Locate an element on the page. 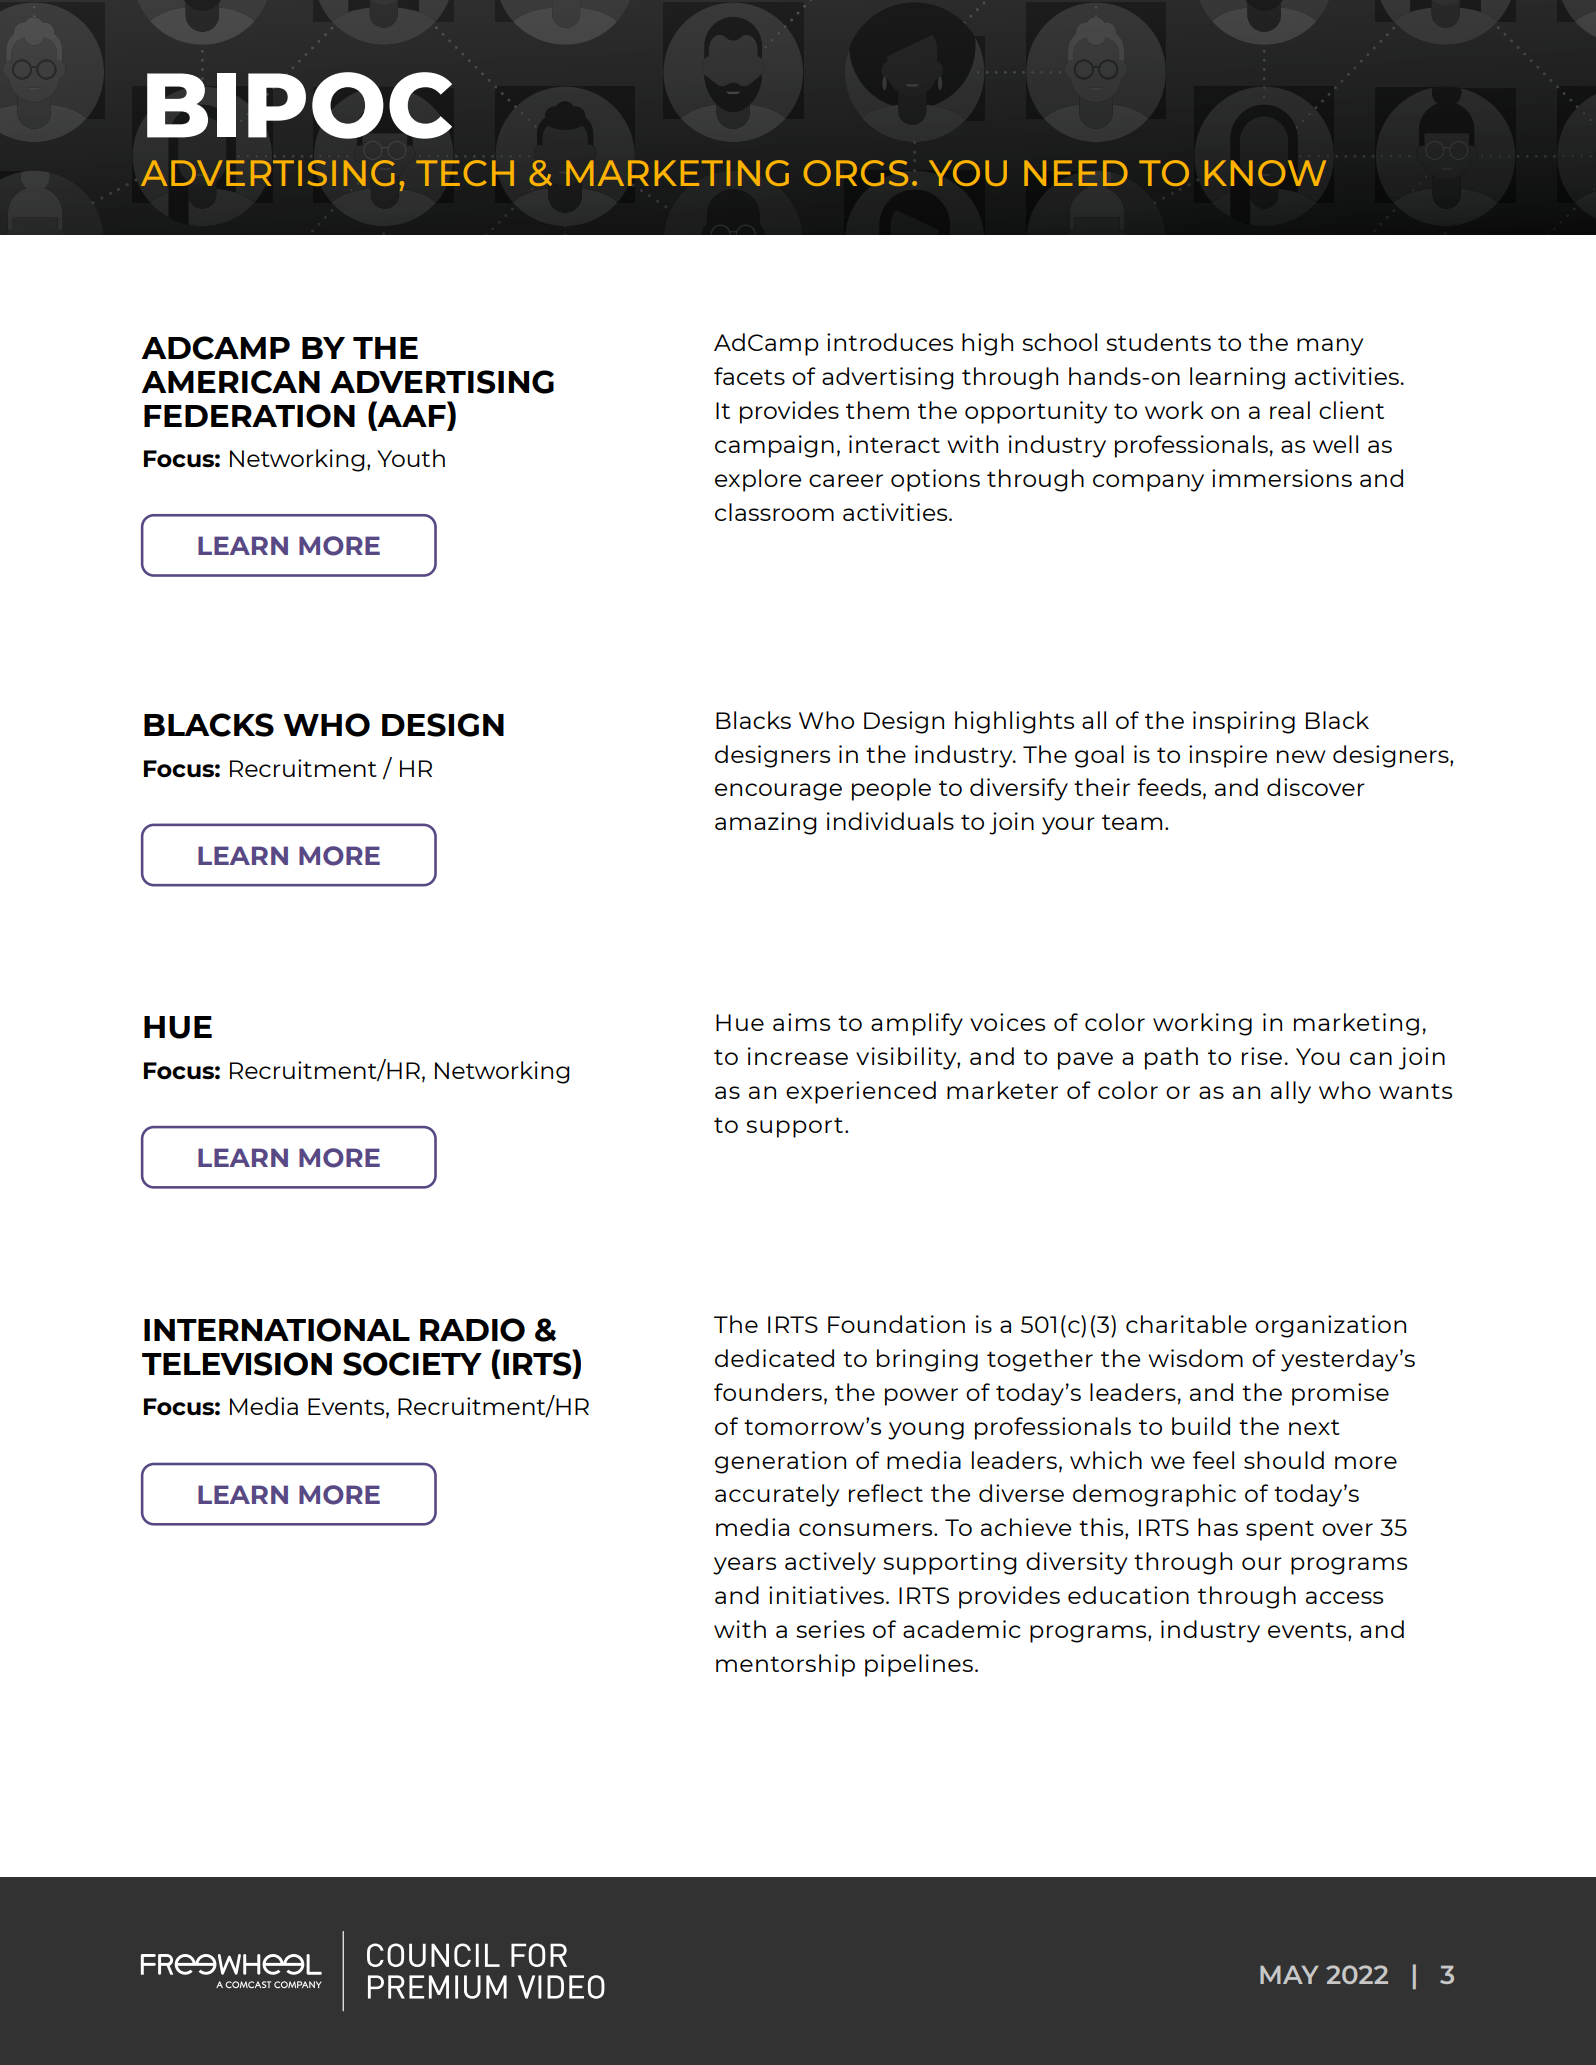 Image resolution: width=1596 pixels, height=2065 pixels. dedicated is located at coordinates (774, 1358).
